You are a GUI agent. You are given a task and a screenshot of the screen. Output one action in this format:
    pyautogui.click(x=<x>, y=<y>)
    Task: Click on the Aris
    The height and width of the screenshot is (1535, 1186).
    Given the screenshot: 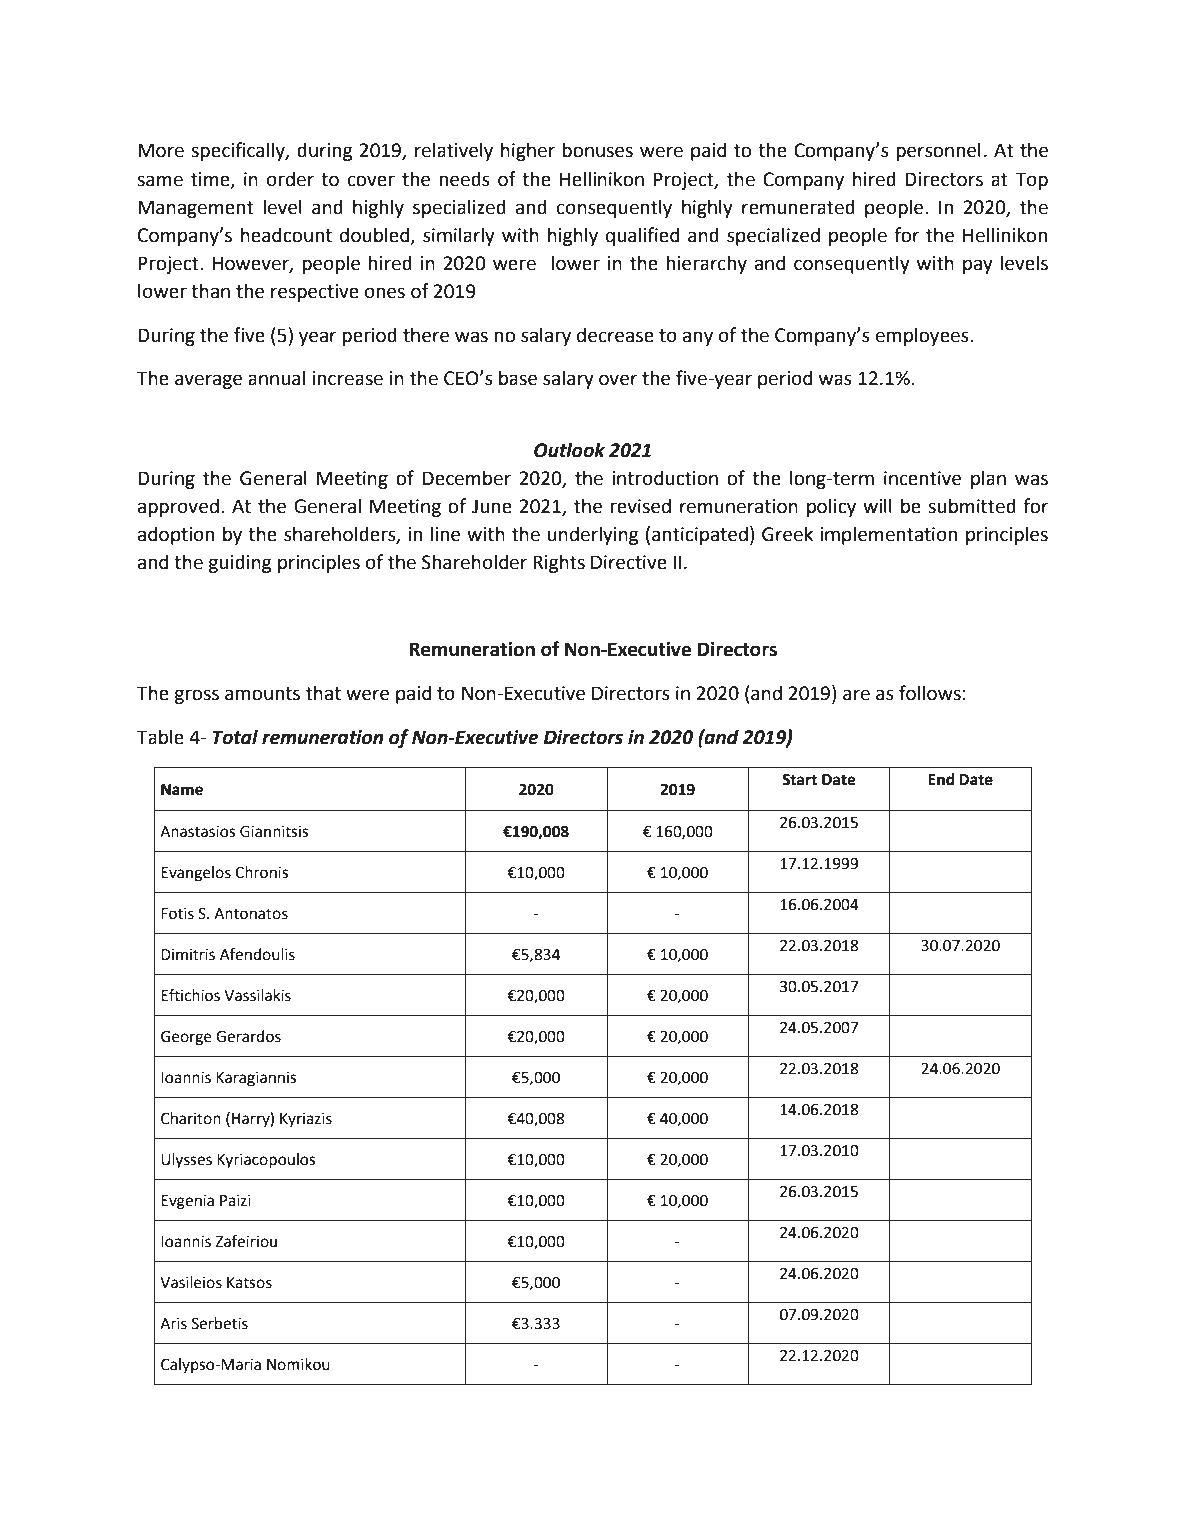 What is the action you would take?
    pyautogui.click(x=173, y=1324)
